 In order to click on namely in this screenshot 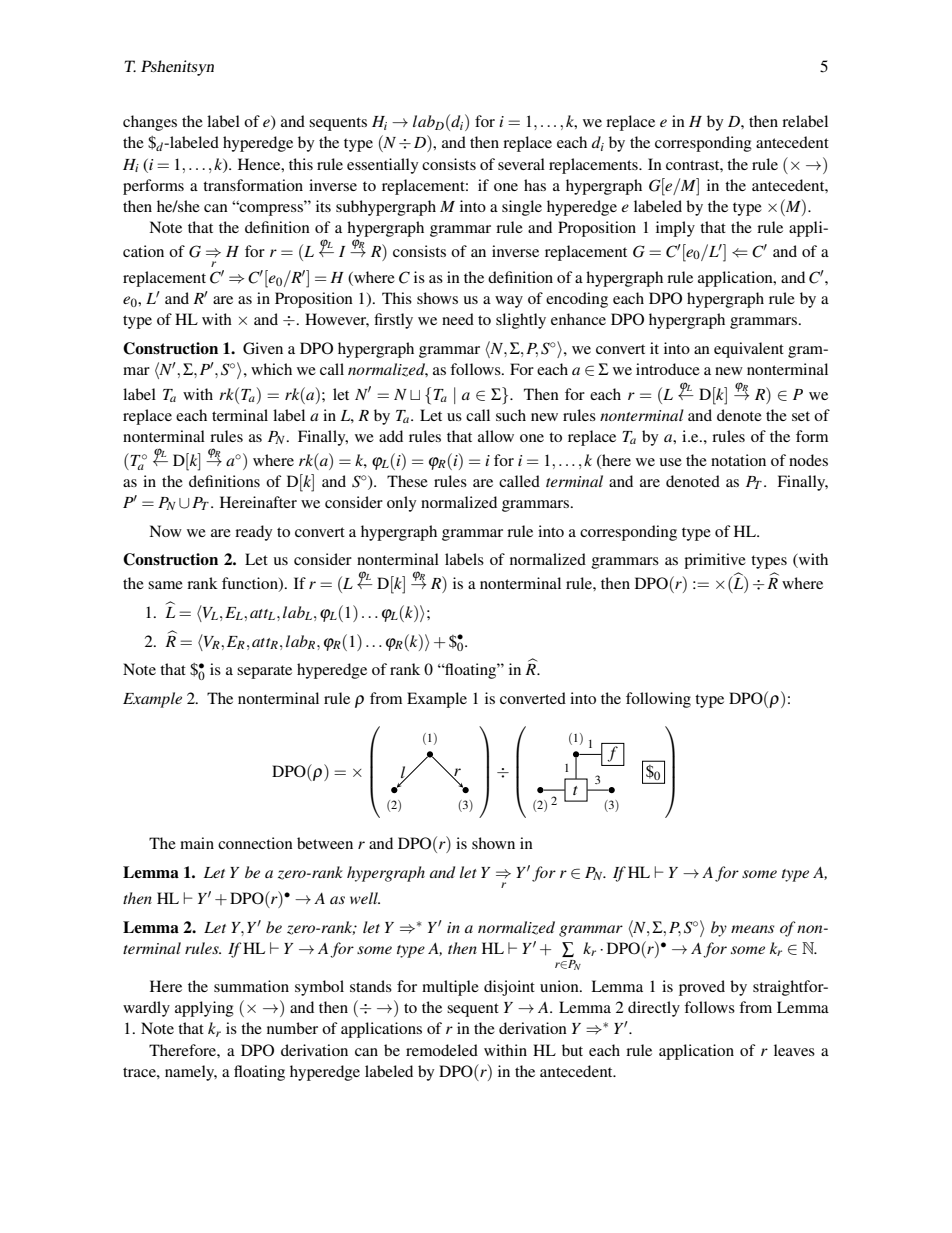, I will do `click(191, 1073)`.
